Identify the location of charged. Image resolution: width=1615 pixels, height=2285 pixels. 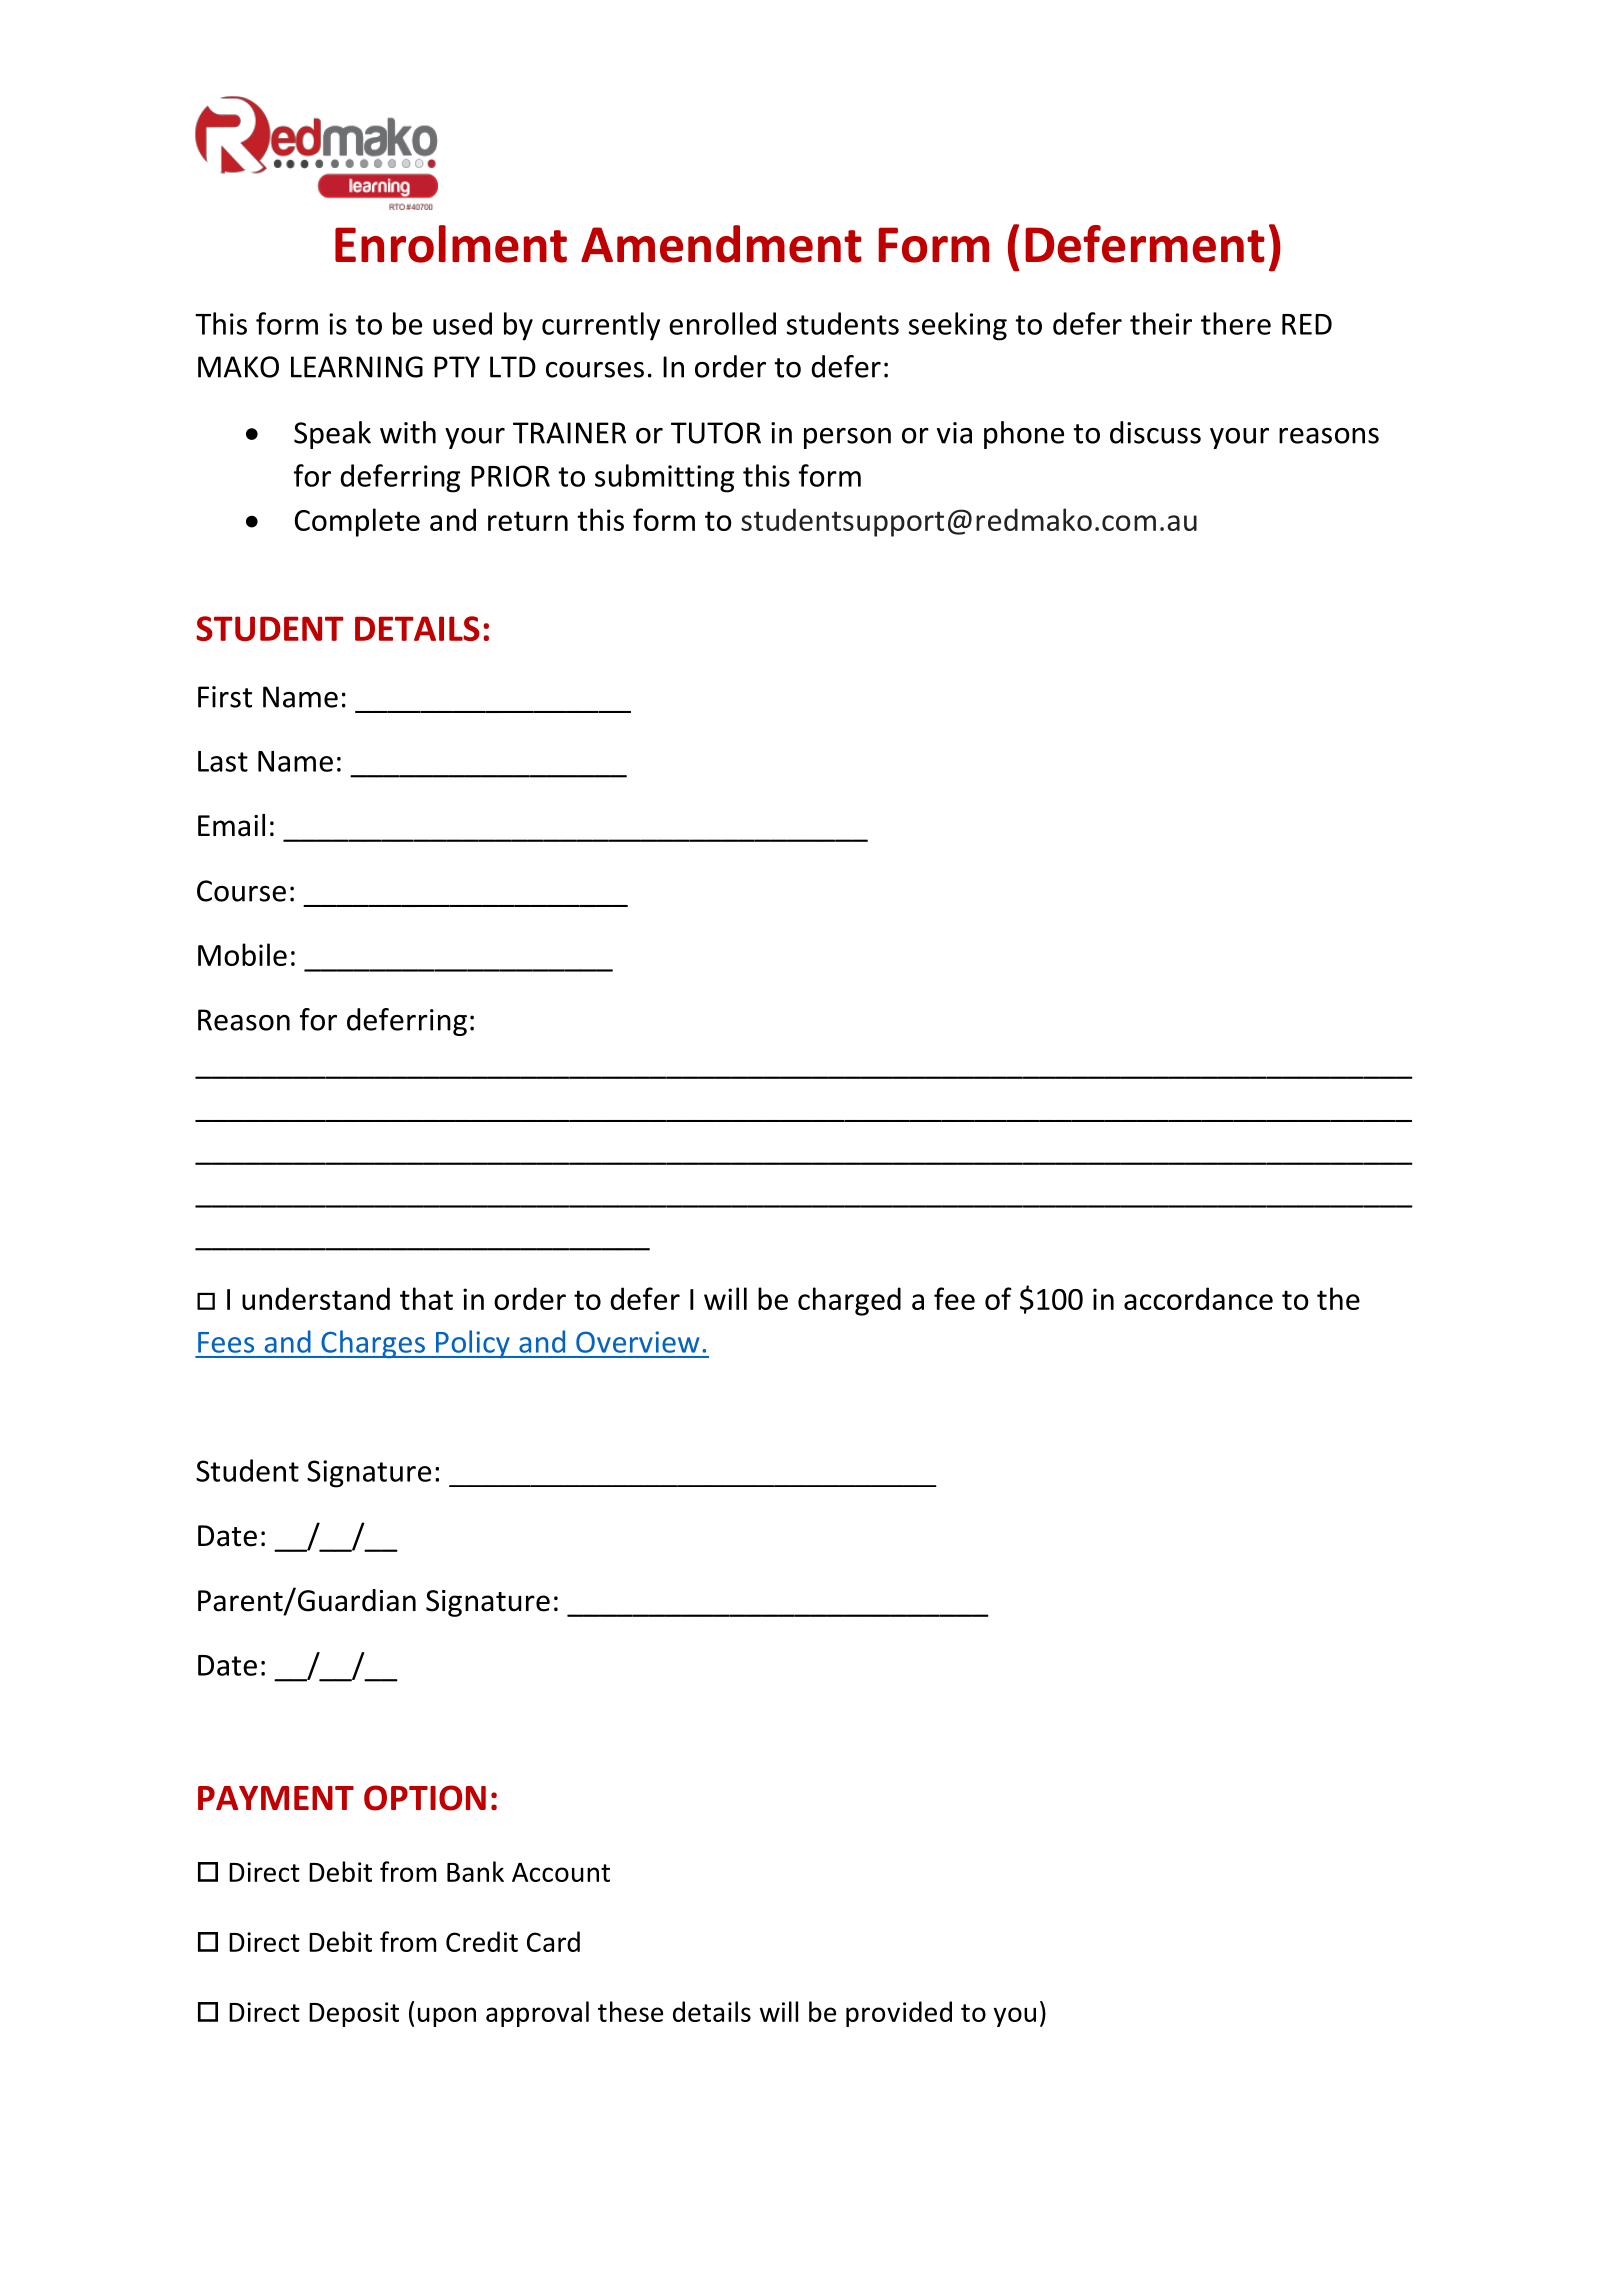
(849, 1301).
